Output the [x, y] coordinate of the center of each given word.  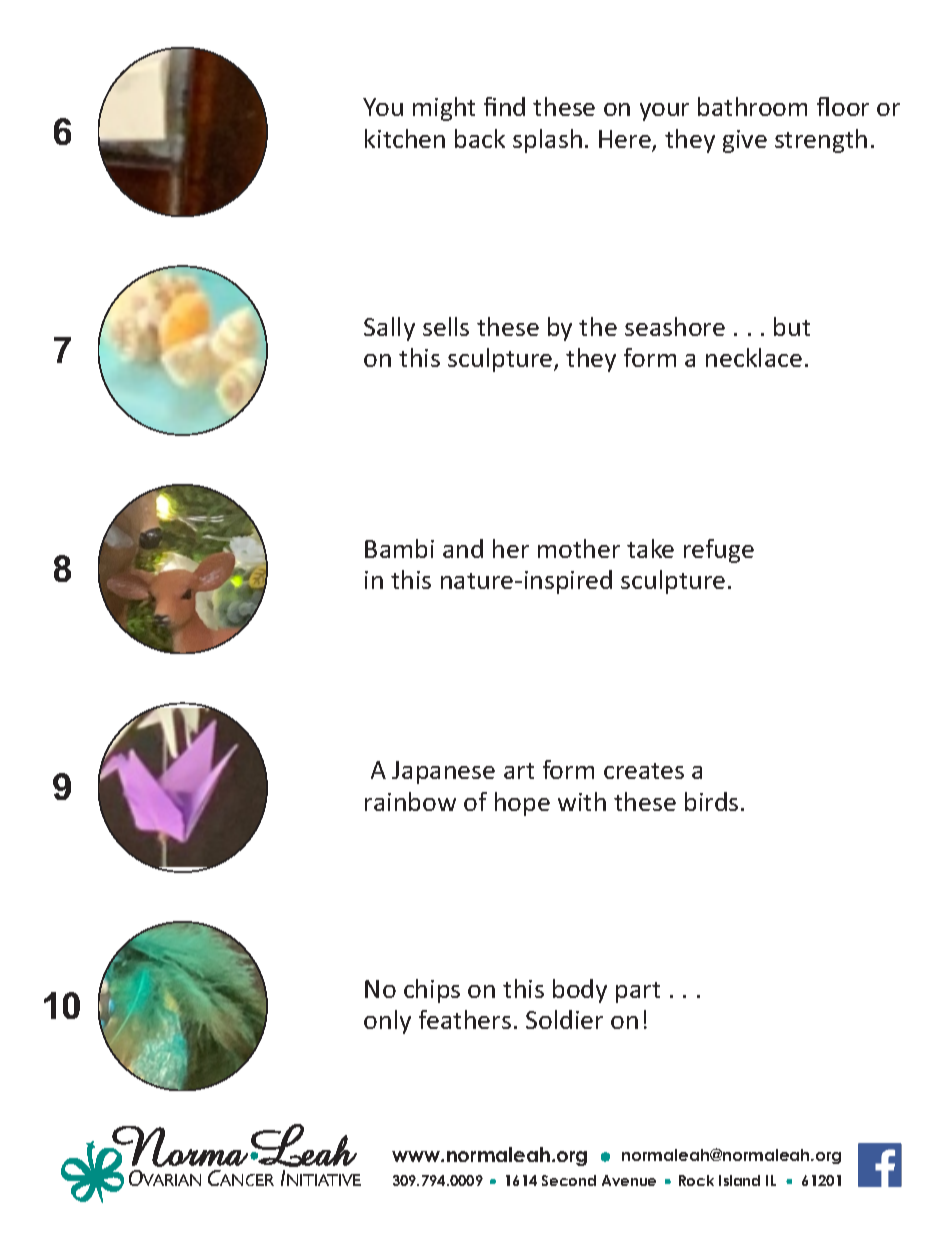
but [792, 326]
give [745, 141]
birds [711, 801]
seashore [675, 326]
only [387, 1022]
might [444, 109]
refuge [719, 551]
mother [579, 548]
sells [446, 326]
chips [432, 991]
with [582, 801]
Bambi [399, 548]
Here [626, 140]
